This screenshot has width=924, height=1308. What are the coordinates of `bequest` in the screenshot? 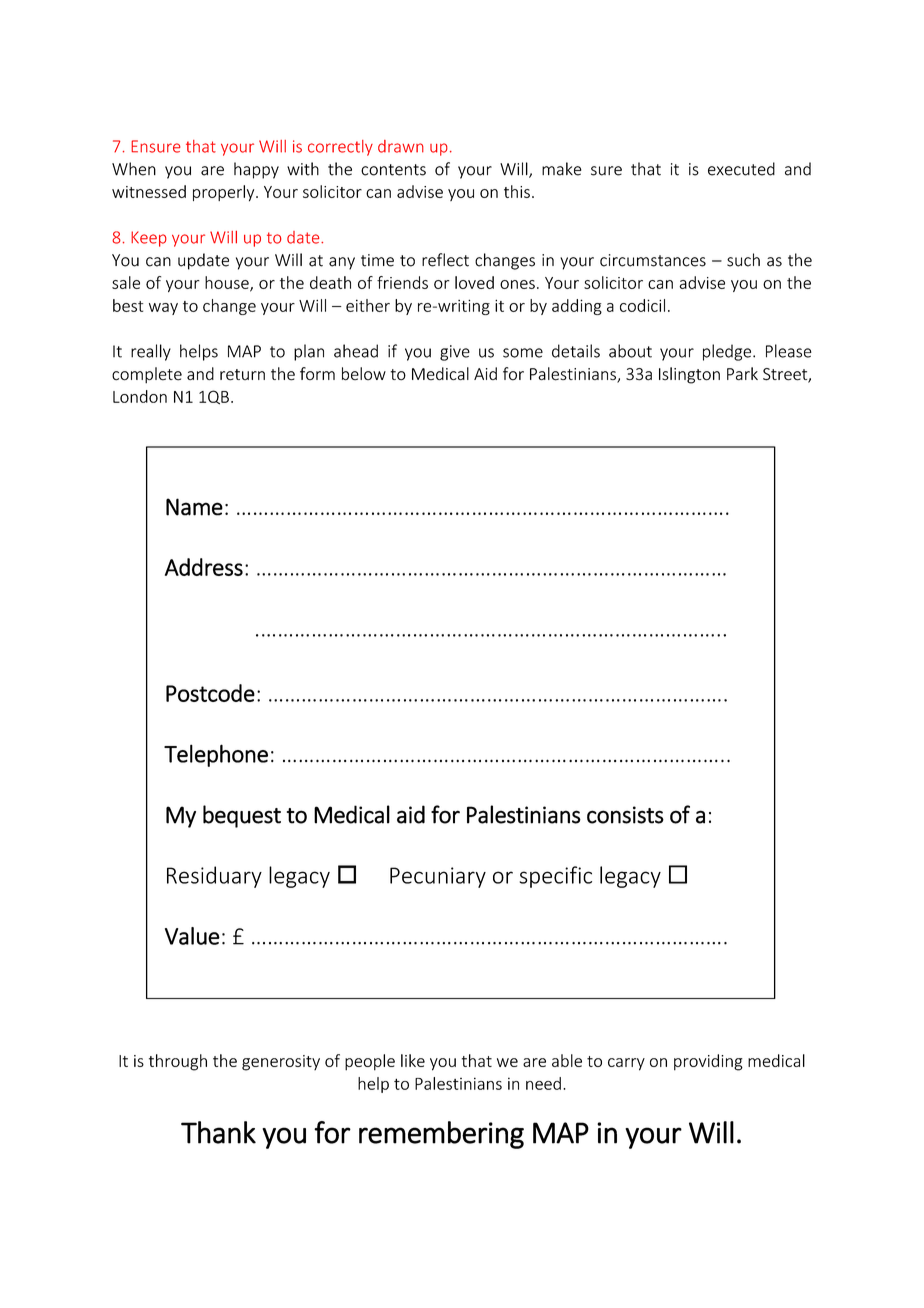 It's located at (242, 816).
